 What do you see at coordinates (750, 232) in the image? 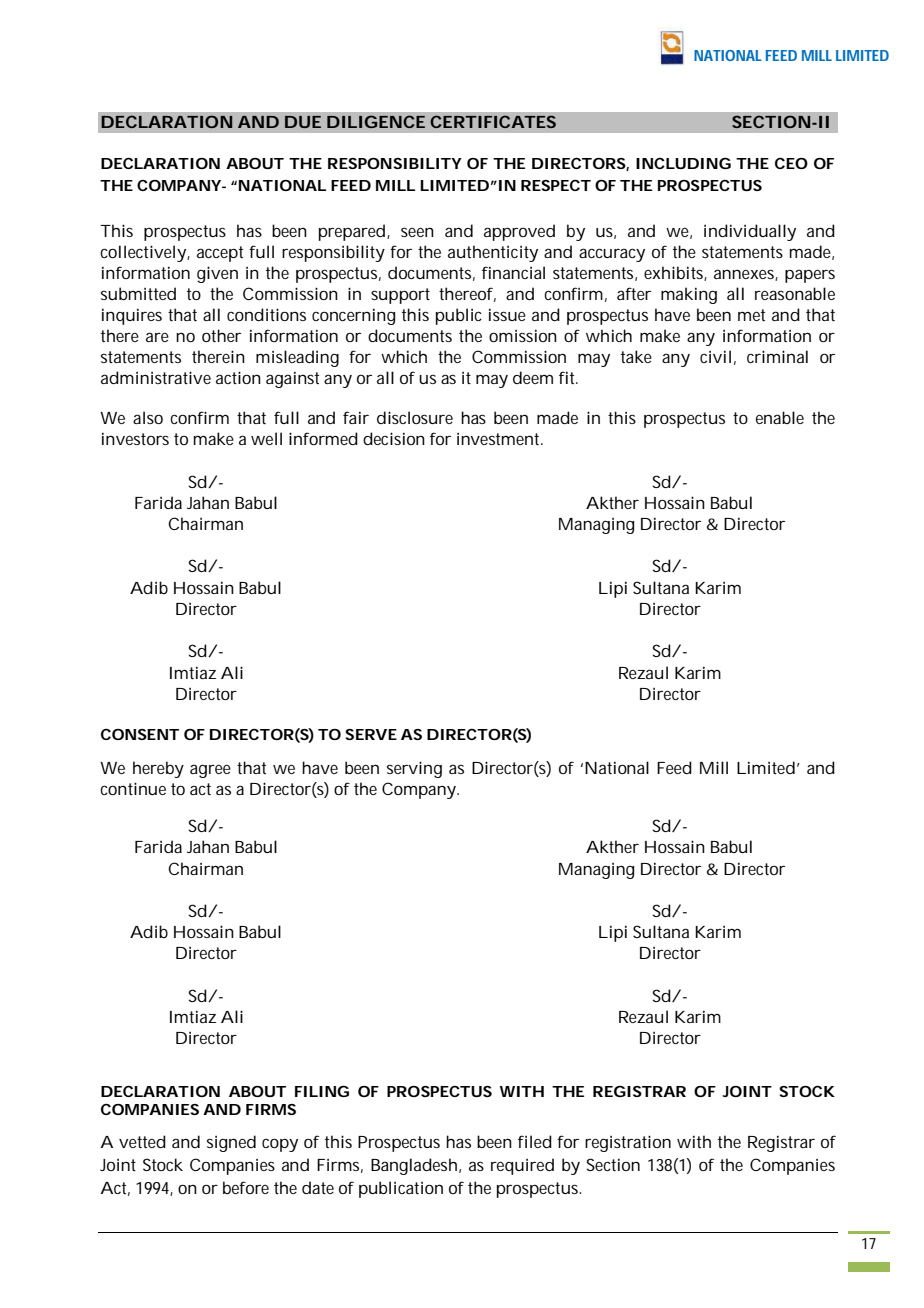
I see `individually` at bounding box center [750, 232].
